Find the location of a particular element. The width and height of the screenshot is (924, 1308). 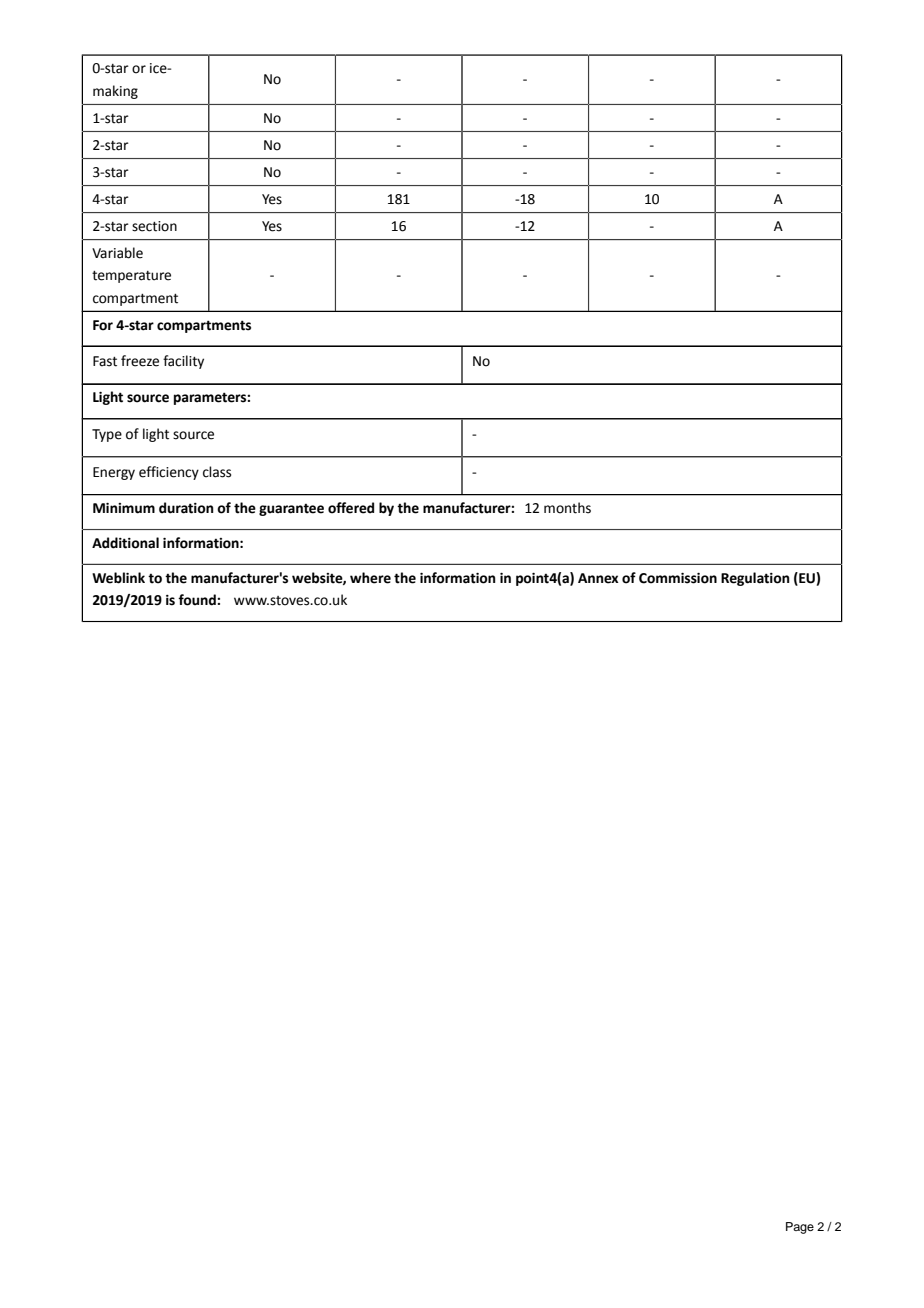

months is located at coordinates (567, 508).
